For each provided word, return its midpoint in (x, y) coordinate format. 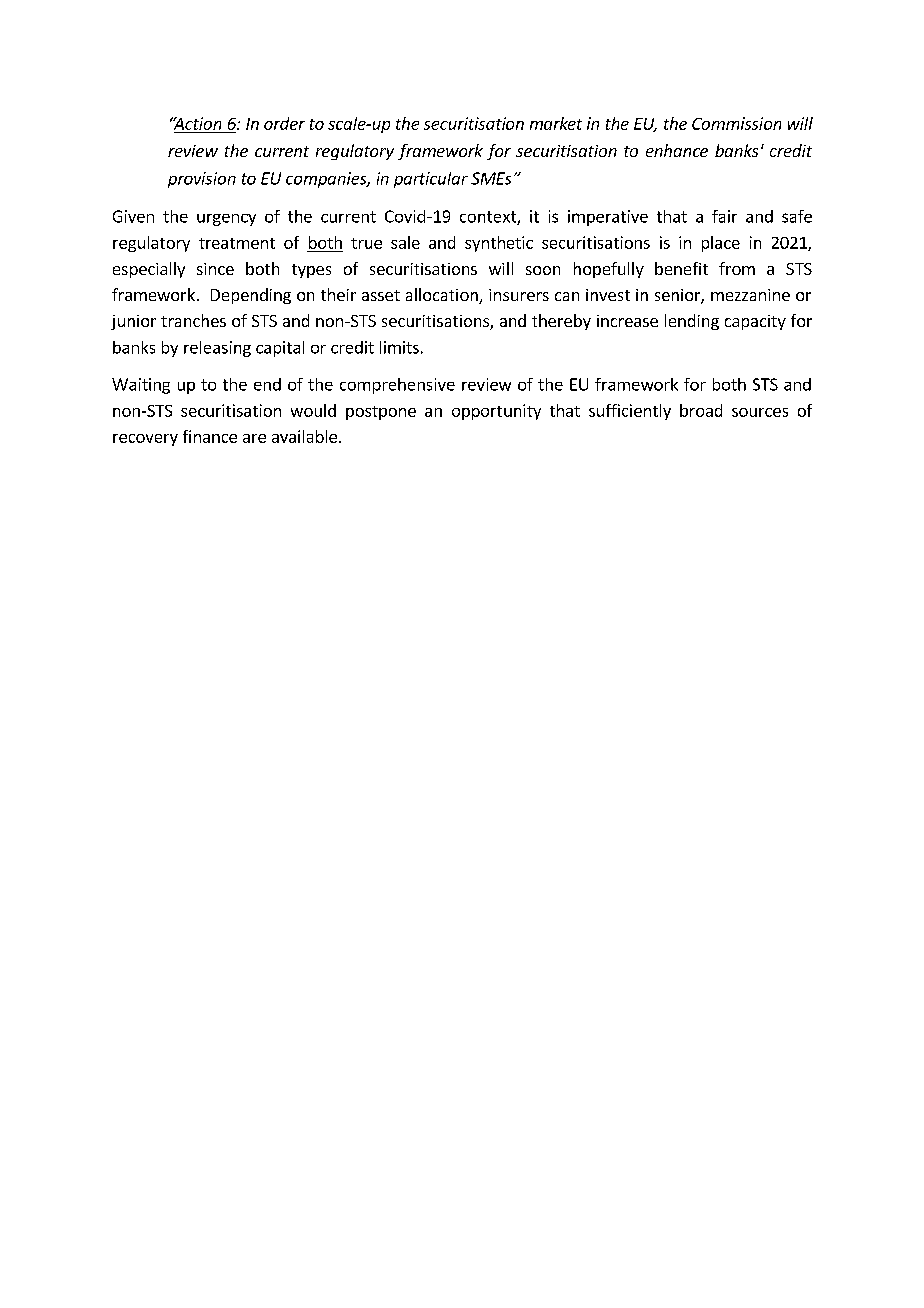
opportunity (496, 412)
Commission (736, 123)
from (737, 268)
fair (724, 216)
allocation (443, 296)
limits (399, 347)
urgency (226, 220)
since (215, 269)
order (284, 123)
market (556, 123)
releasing (217, 349)
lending (692, 322)
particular (431, 180)
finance (210, 436)
